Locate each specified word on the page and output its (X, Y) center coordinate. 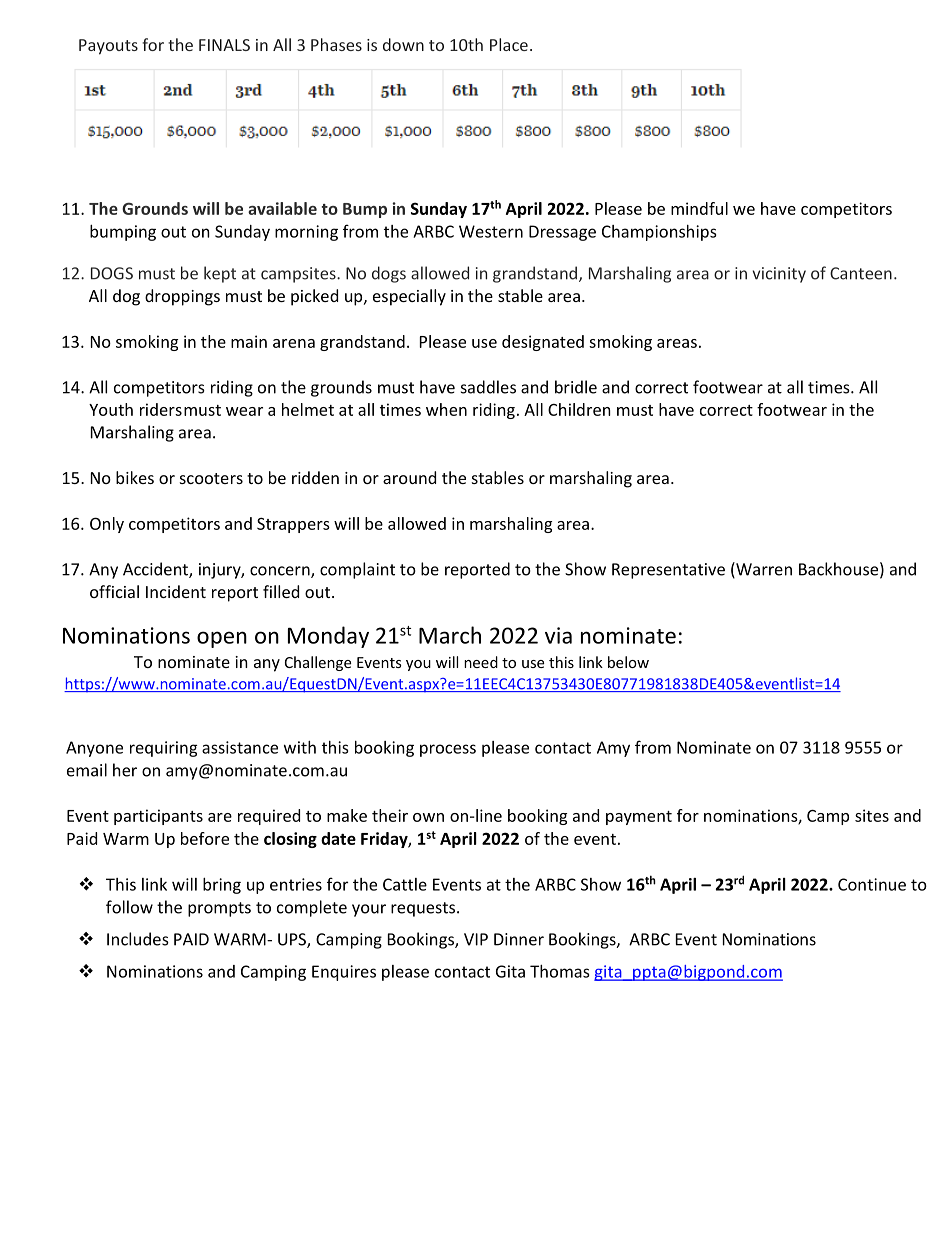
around (409, 477)
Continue (872, 884)
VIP (476, 939)
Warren (763, 570)
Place (509, 44)
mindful (699, 208)
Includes (138, 939)
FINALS (224, 45)
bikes (135, 477)
